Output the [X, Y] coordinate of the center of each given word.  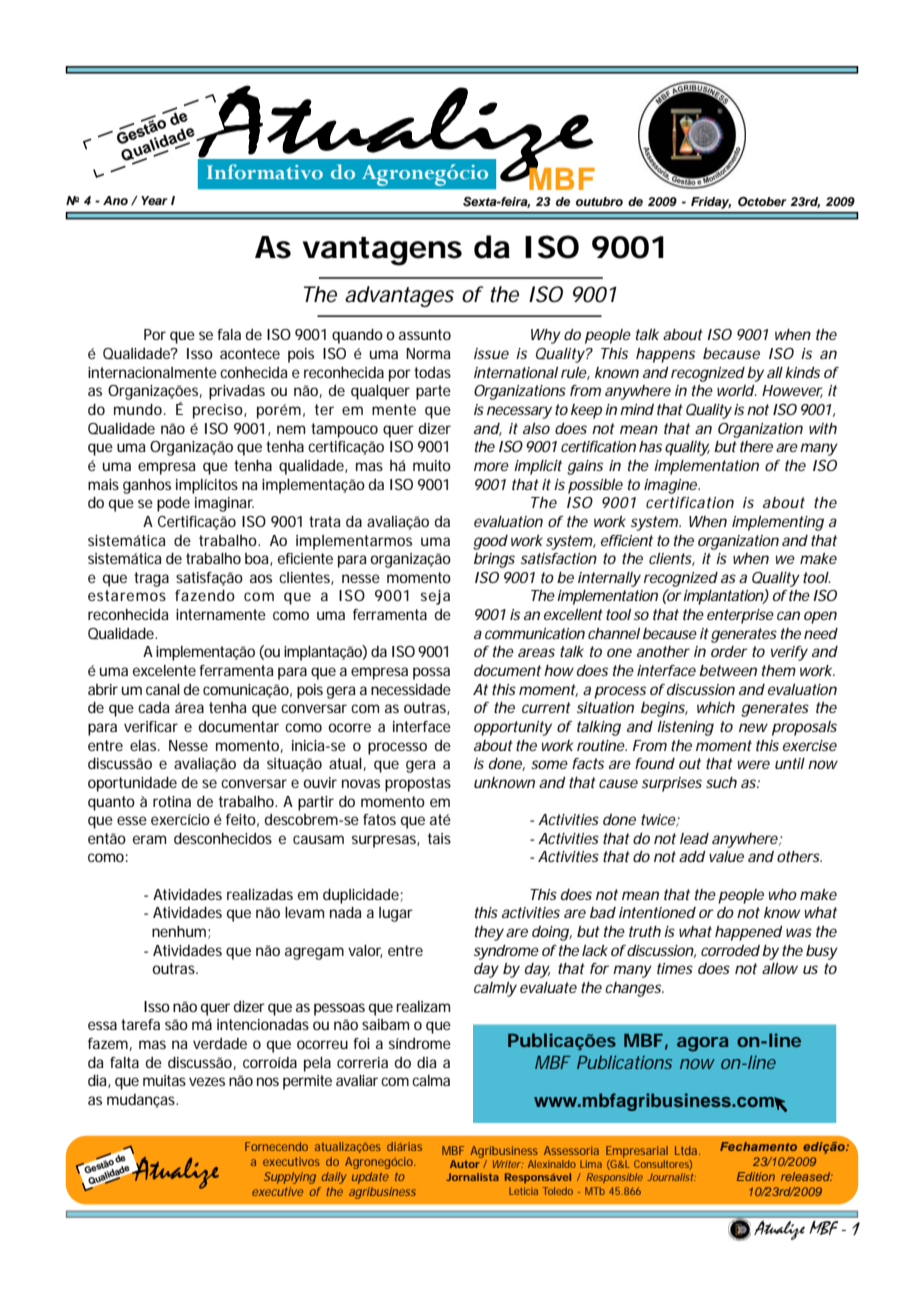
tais [439, 838]
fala [229, 334]
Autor [465, 1164]
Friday [711, 203]
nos [268, 1081]
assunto [425, 334]
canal [163, 689]
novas [361, 783]
